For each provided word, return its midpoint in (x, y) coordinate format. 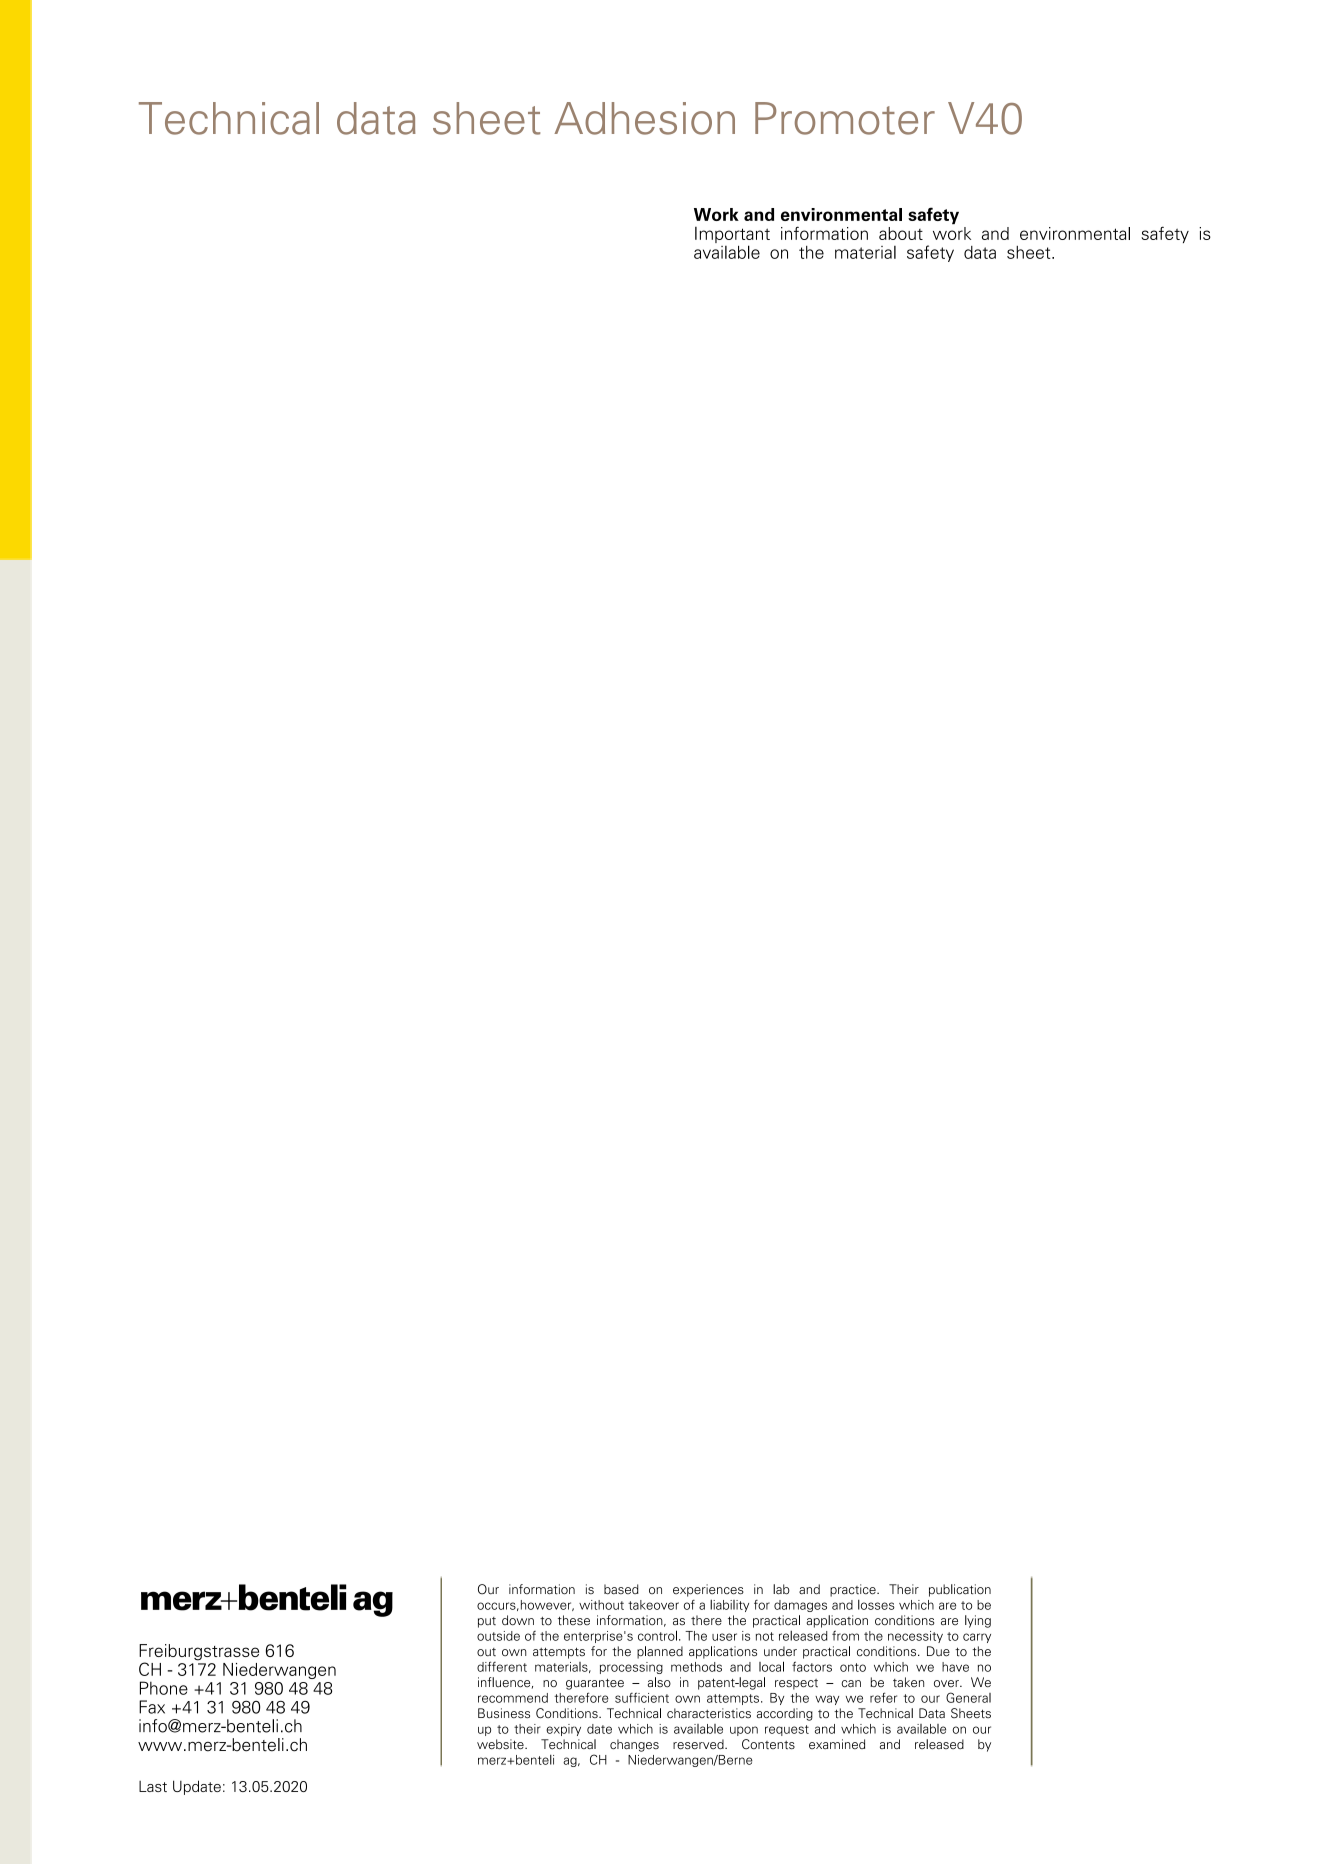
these (574, 1620)
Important (732, 236)
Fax (152, 1707)
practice (854, 1590)
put (487, 1622)
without (601, 1605)
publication (960, 1590)
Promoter (845, 118)
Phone (164, 1688)
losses (876, 1605)
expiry (563, 1730)
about (901, 233)
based (621, 1589)
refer (883, 1697)
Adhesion (644, 118)
